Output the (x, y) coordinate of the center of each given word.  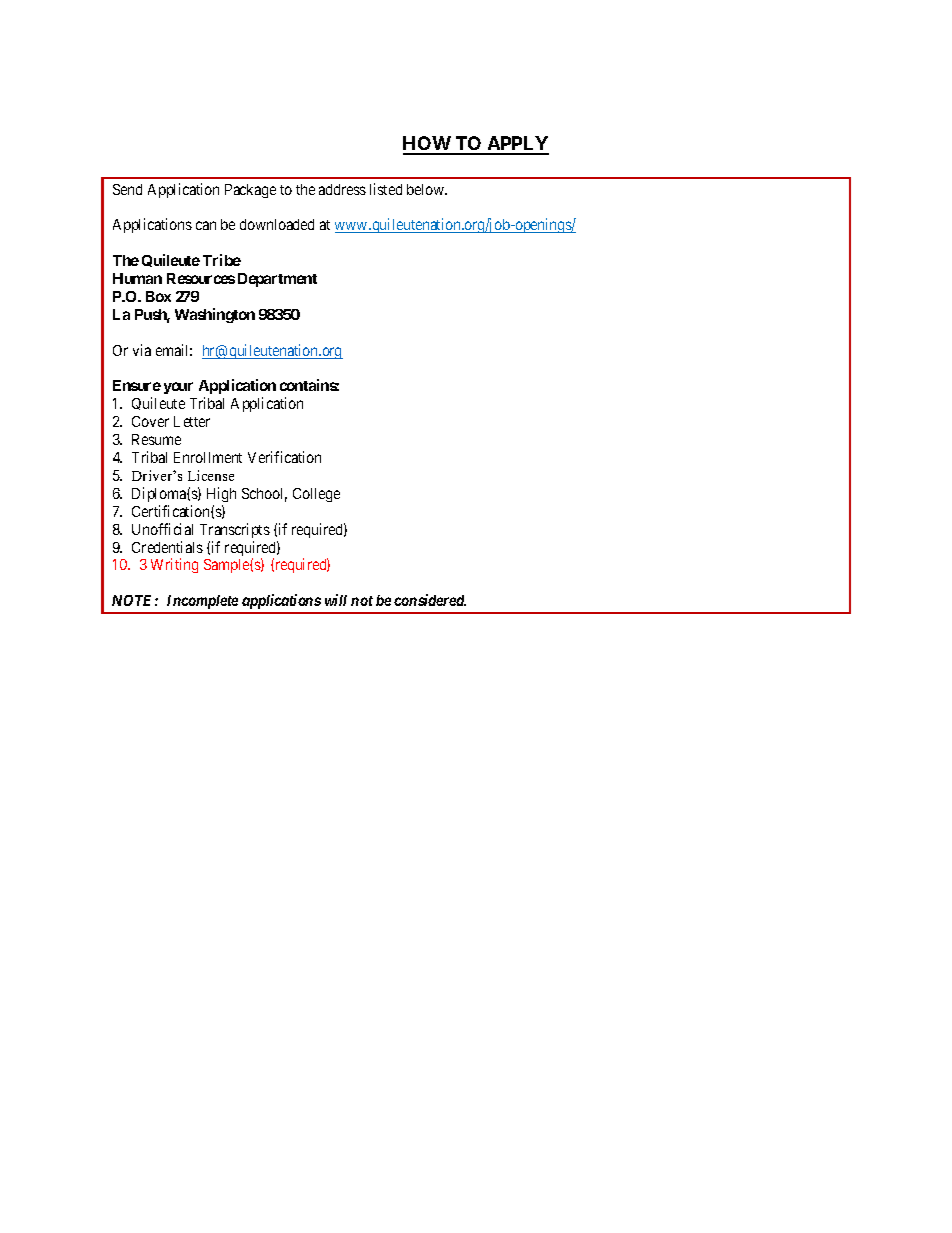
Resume (156, 439)
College (316, 495)
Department (277, 280)
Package (250, 191)
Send (127, 189)
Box (158, 296)
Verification (284, 457)
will (336, 600)
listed (386, 189)
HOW (428, 145)
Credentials (167, 547)
